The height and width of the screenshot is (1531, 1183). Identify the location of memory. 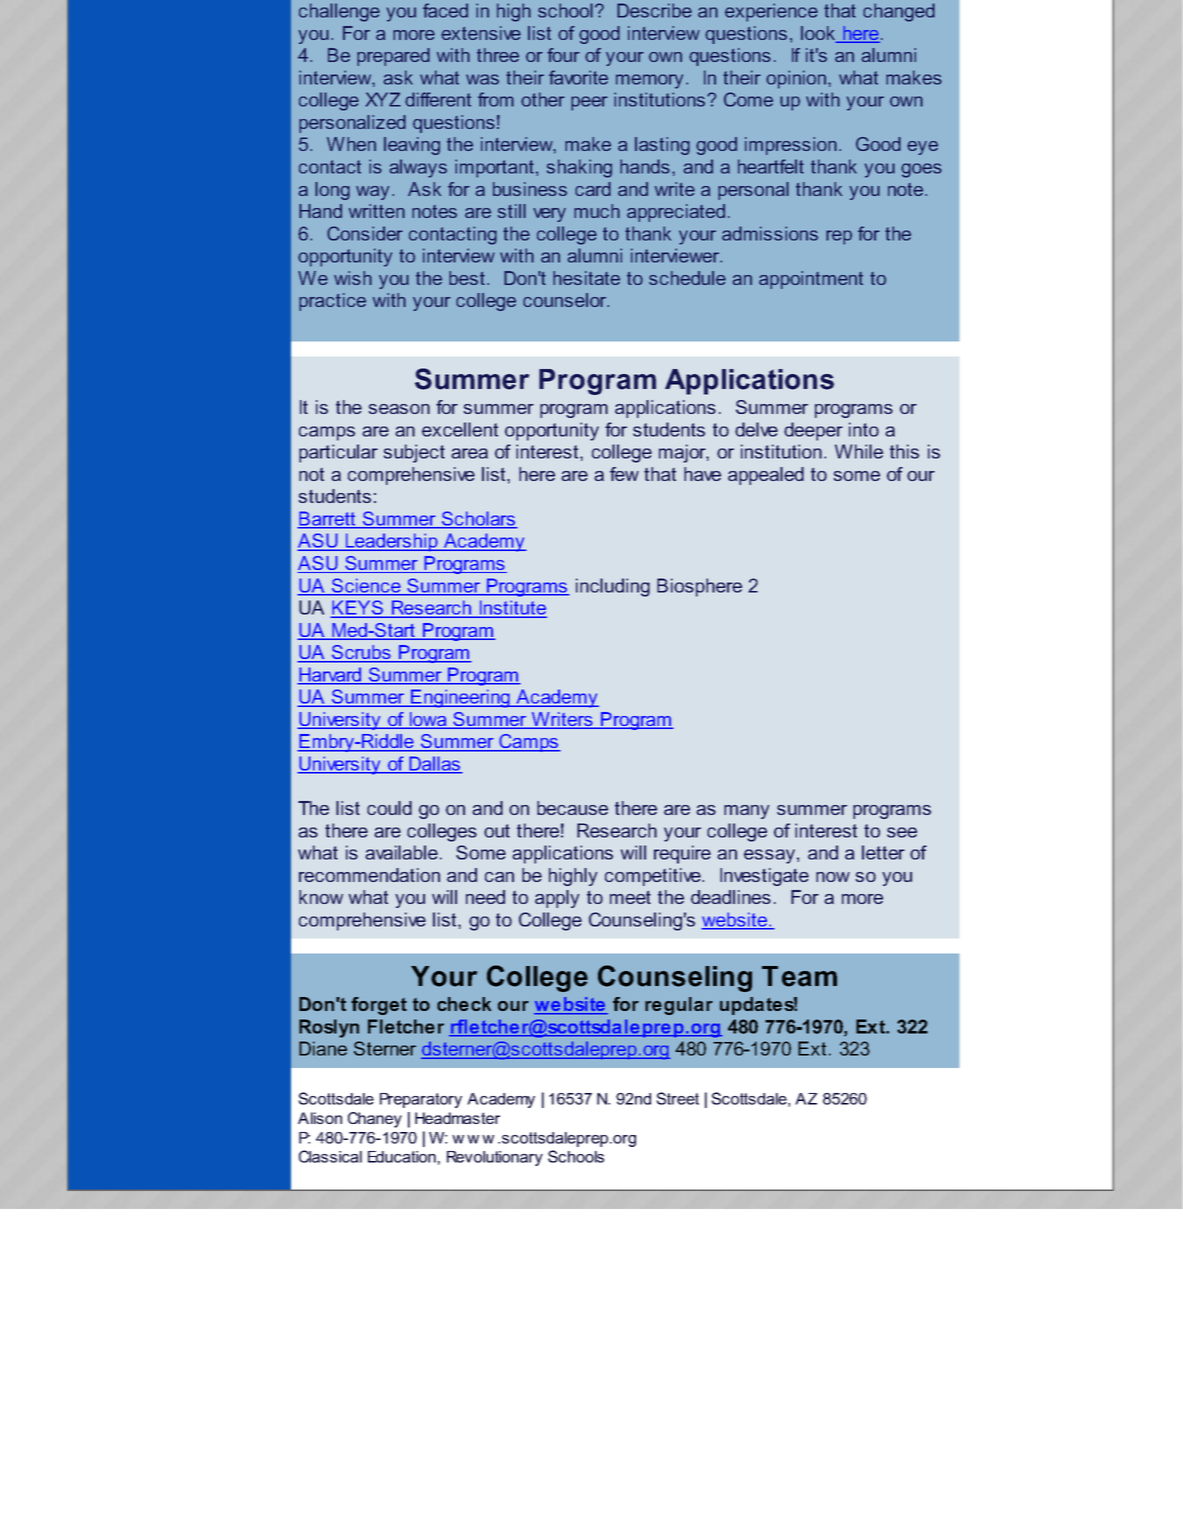
(649, 81).
